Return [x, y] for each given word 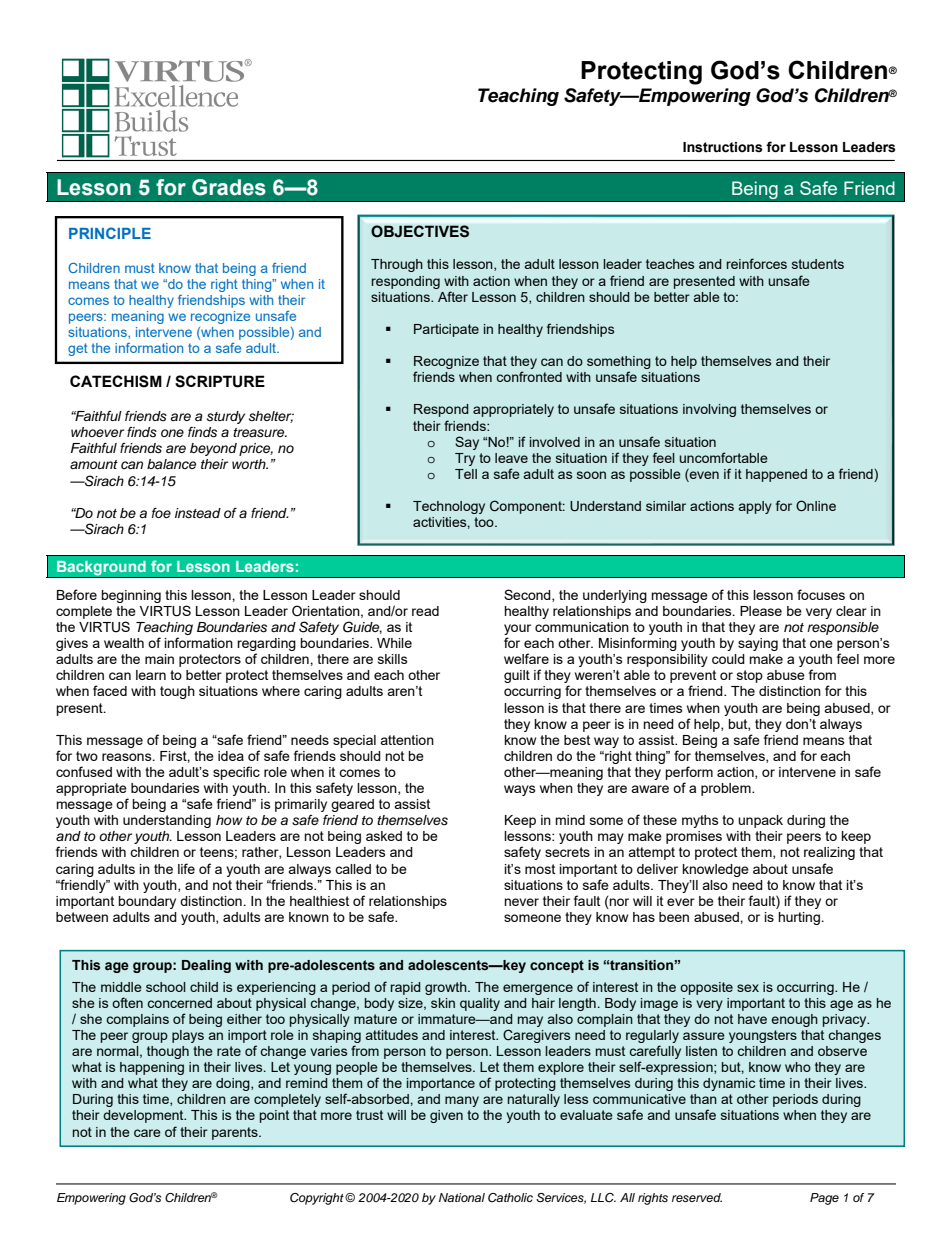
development [144, 1116]
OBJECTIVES [420, 231]
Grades [229, 187]
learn [151, 675]
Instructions [722, 147]
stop [750, 676]
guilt [517, 676]
